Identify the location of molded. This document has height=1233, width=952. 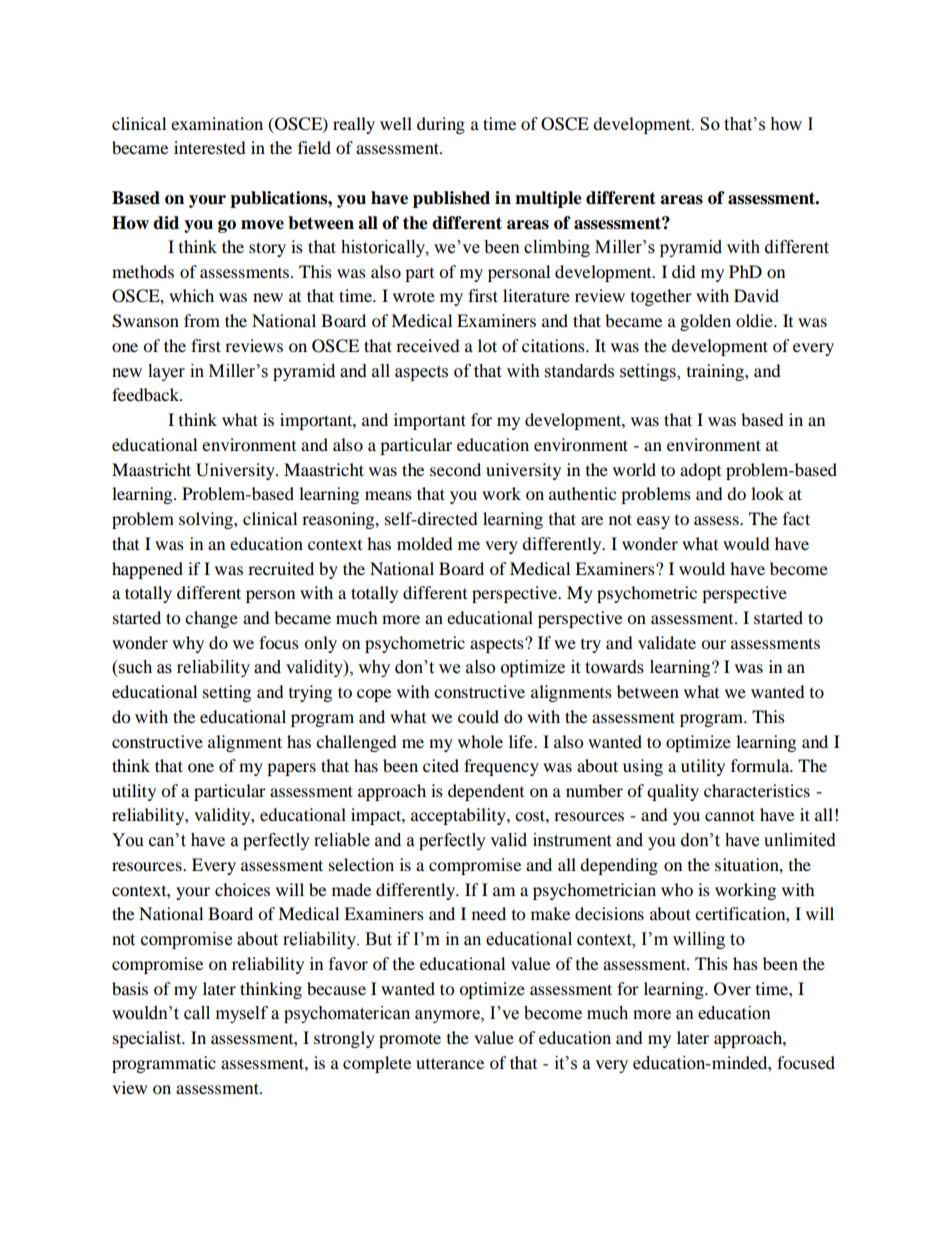
(425, 543).
